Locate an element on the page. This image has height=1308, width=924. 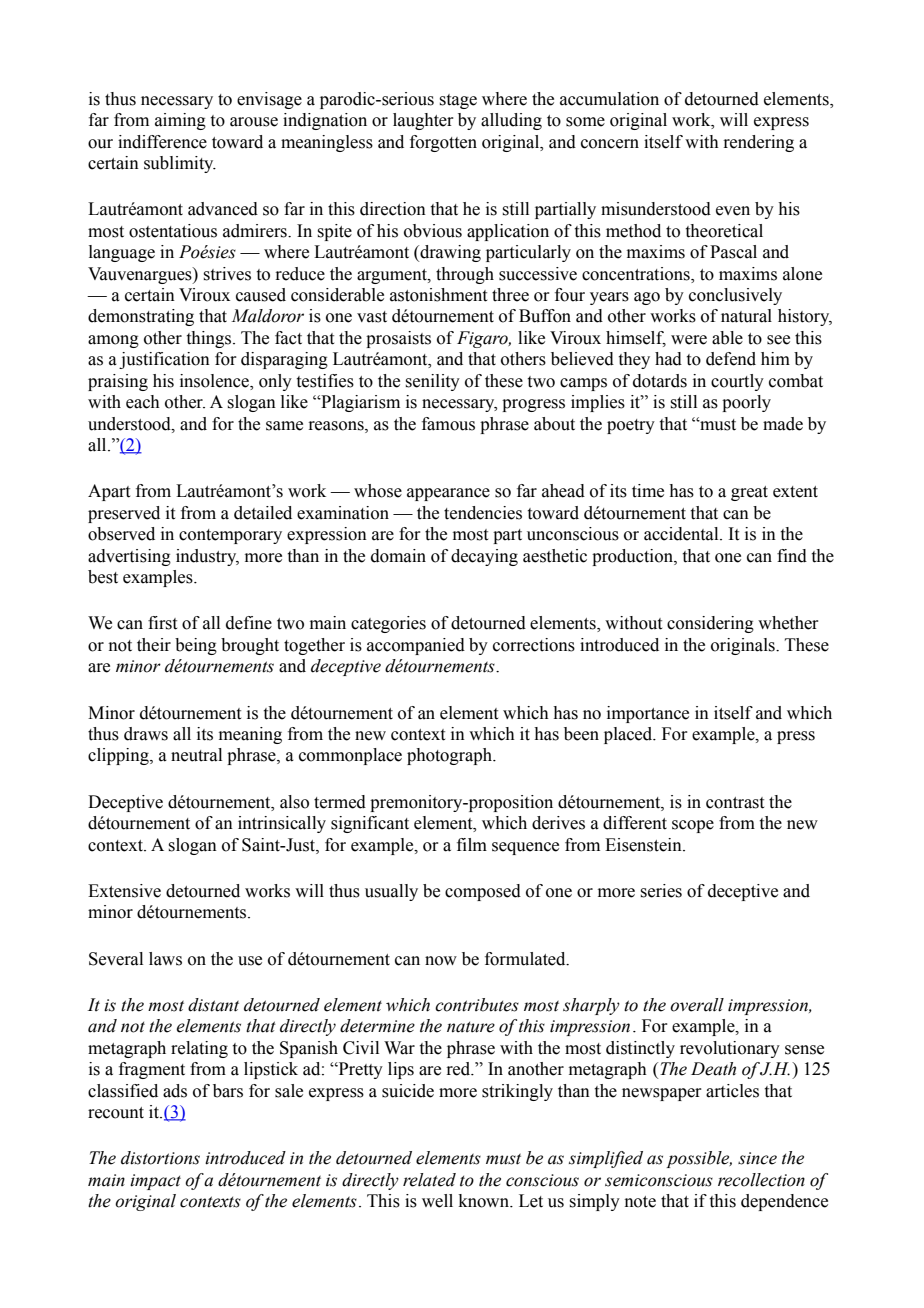
accompanied is located at coordinates (416, 646).
